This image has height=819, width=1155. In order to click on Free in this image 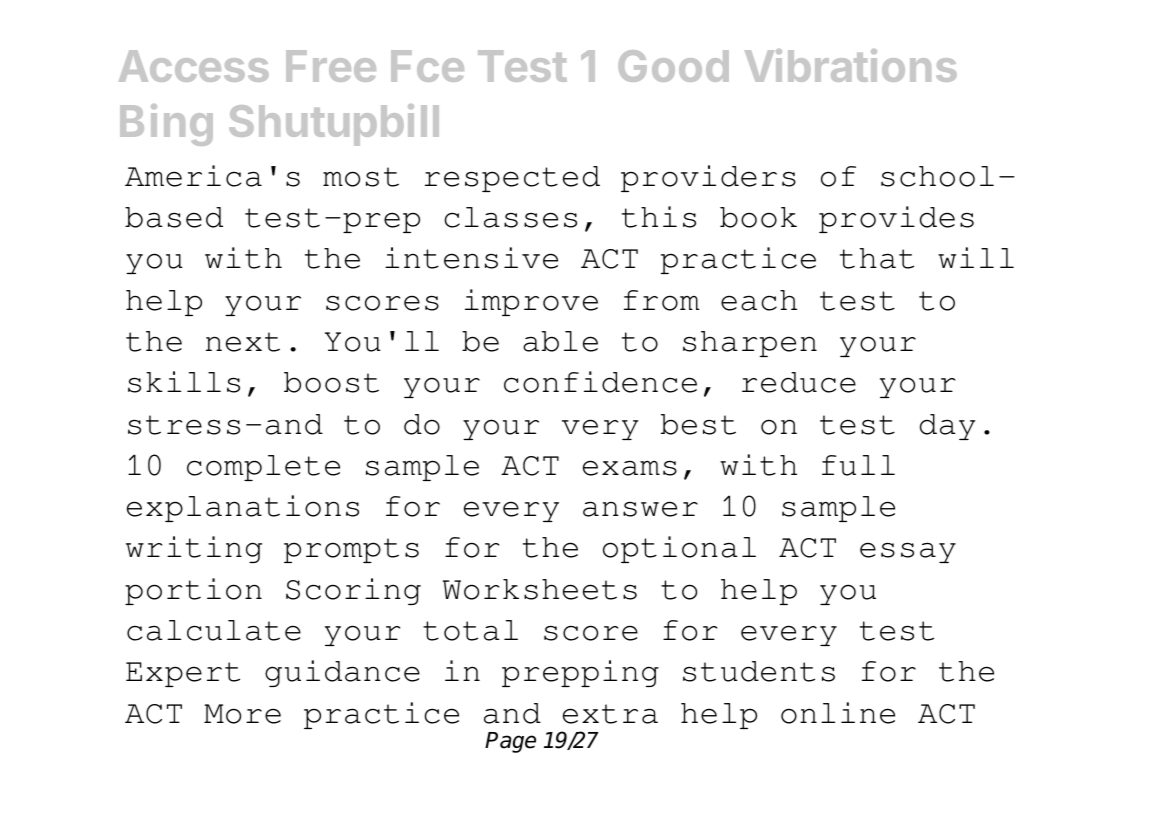, I will do `click(331, 66)`.
